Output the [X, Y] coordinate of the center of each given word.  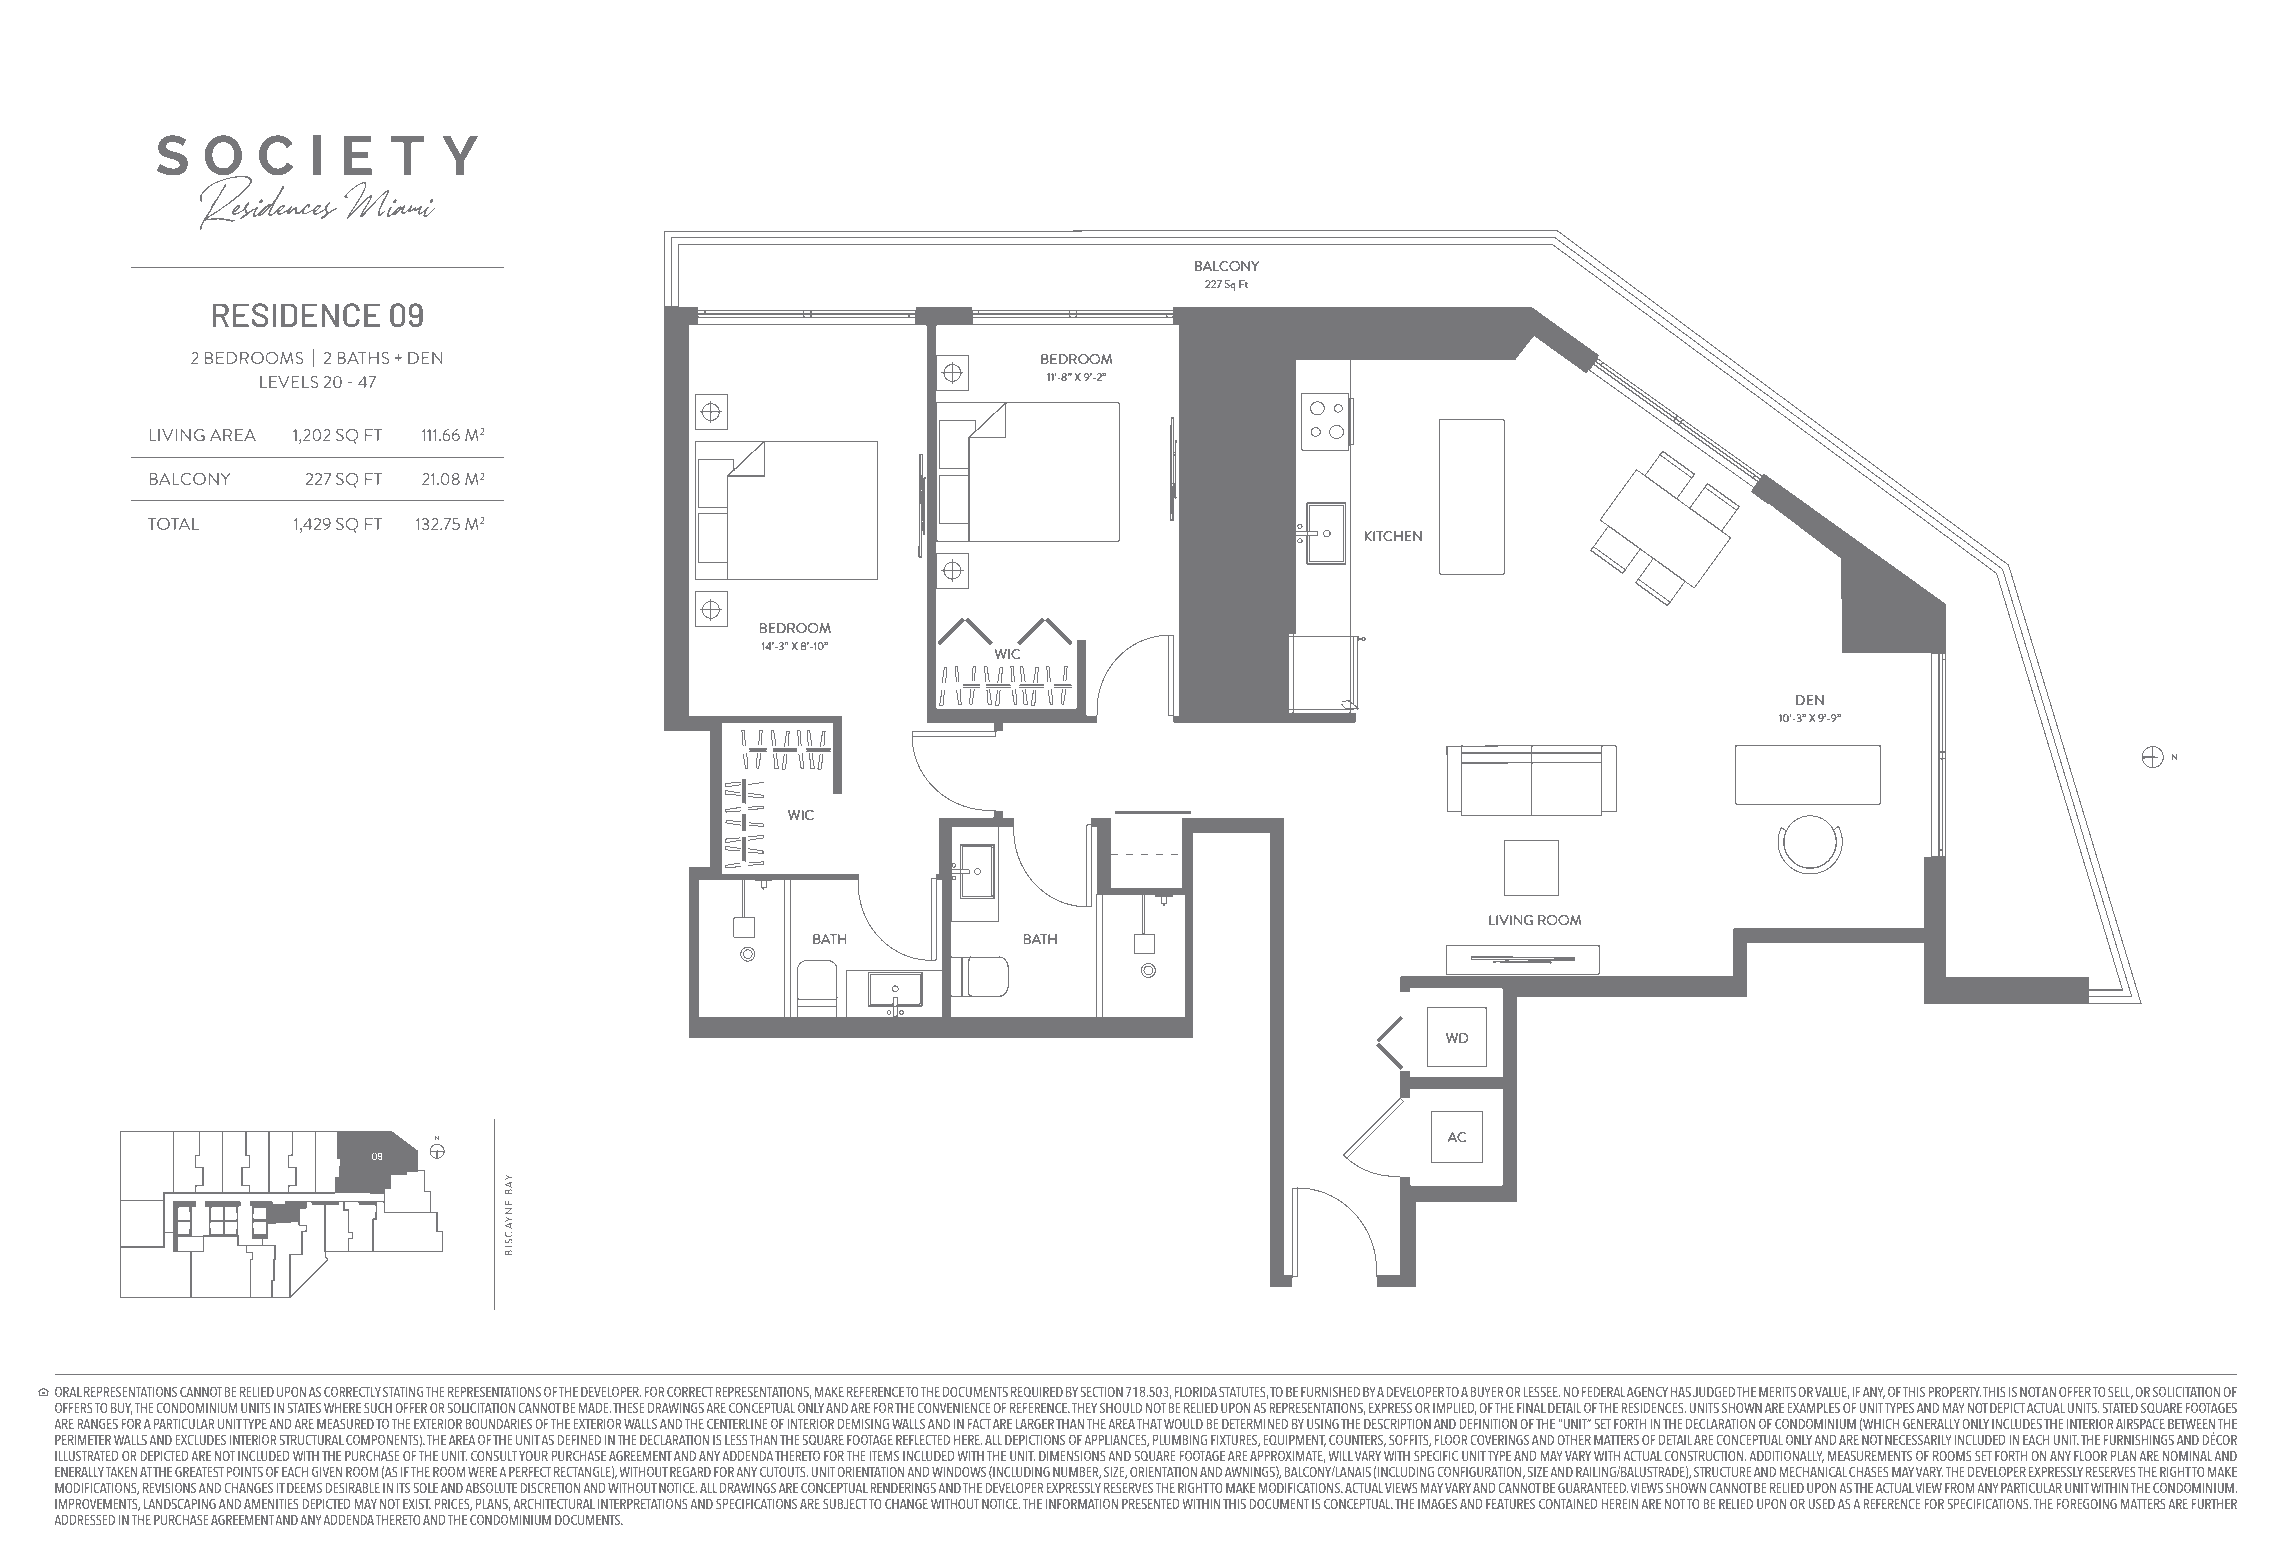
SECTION [1102, 1391]
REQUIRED [1037, 1391]
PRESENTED [1151, 1503]
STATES [304, 1407]
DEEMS [304, 1488]
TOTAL [173, 524]
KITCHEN [1393, 536]
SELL [2120, 1392]
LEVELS [289, 382]
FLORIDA [1196, 1391]
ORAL [68, 1391]
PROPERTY [1955, 1391]
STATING [403, 1391]
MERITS [1777, 1391]
